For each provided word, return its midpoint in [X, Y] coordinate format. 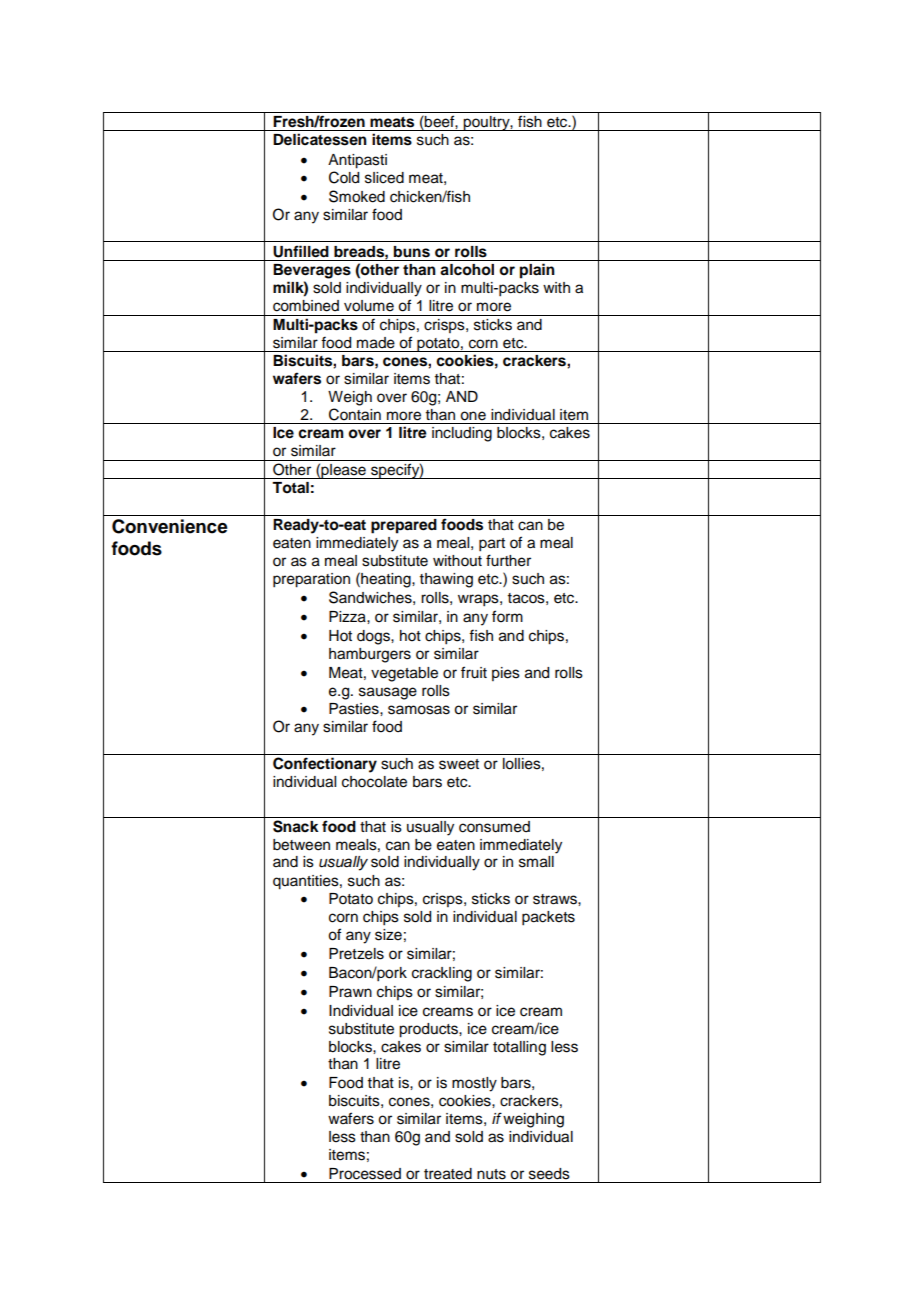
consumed [494, 827]
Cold [344, 177]
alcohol [467, 270]
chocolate [374, 782]
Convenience [170, 526]
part [492, 545]
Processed [365, 1174]
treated [448, 1174]
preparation [311, 580]
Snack [296, 826]
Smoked [357, 196]
